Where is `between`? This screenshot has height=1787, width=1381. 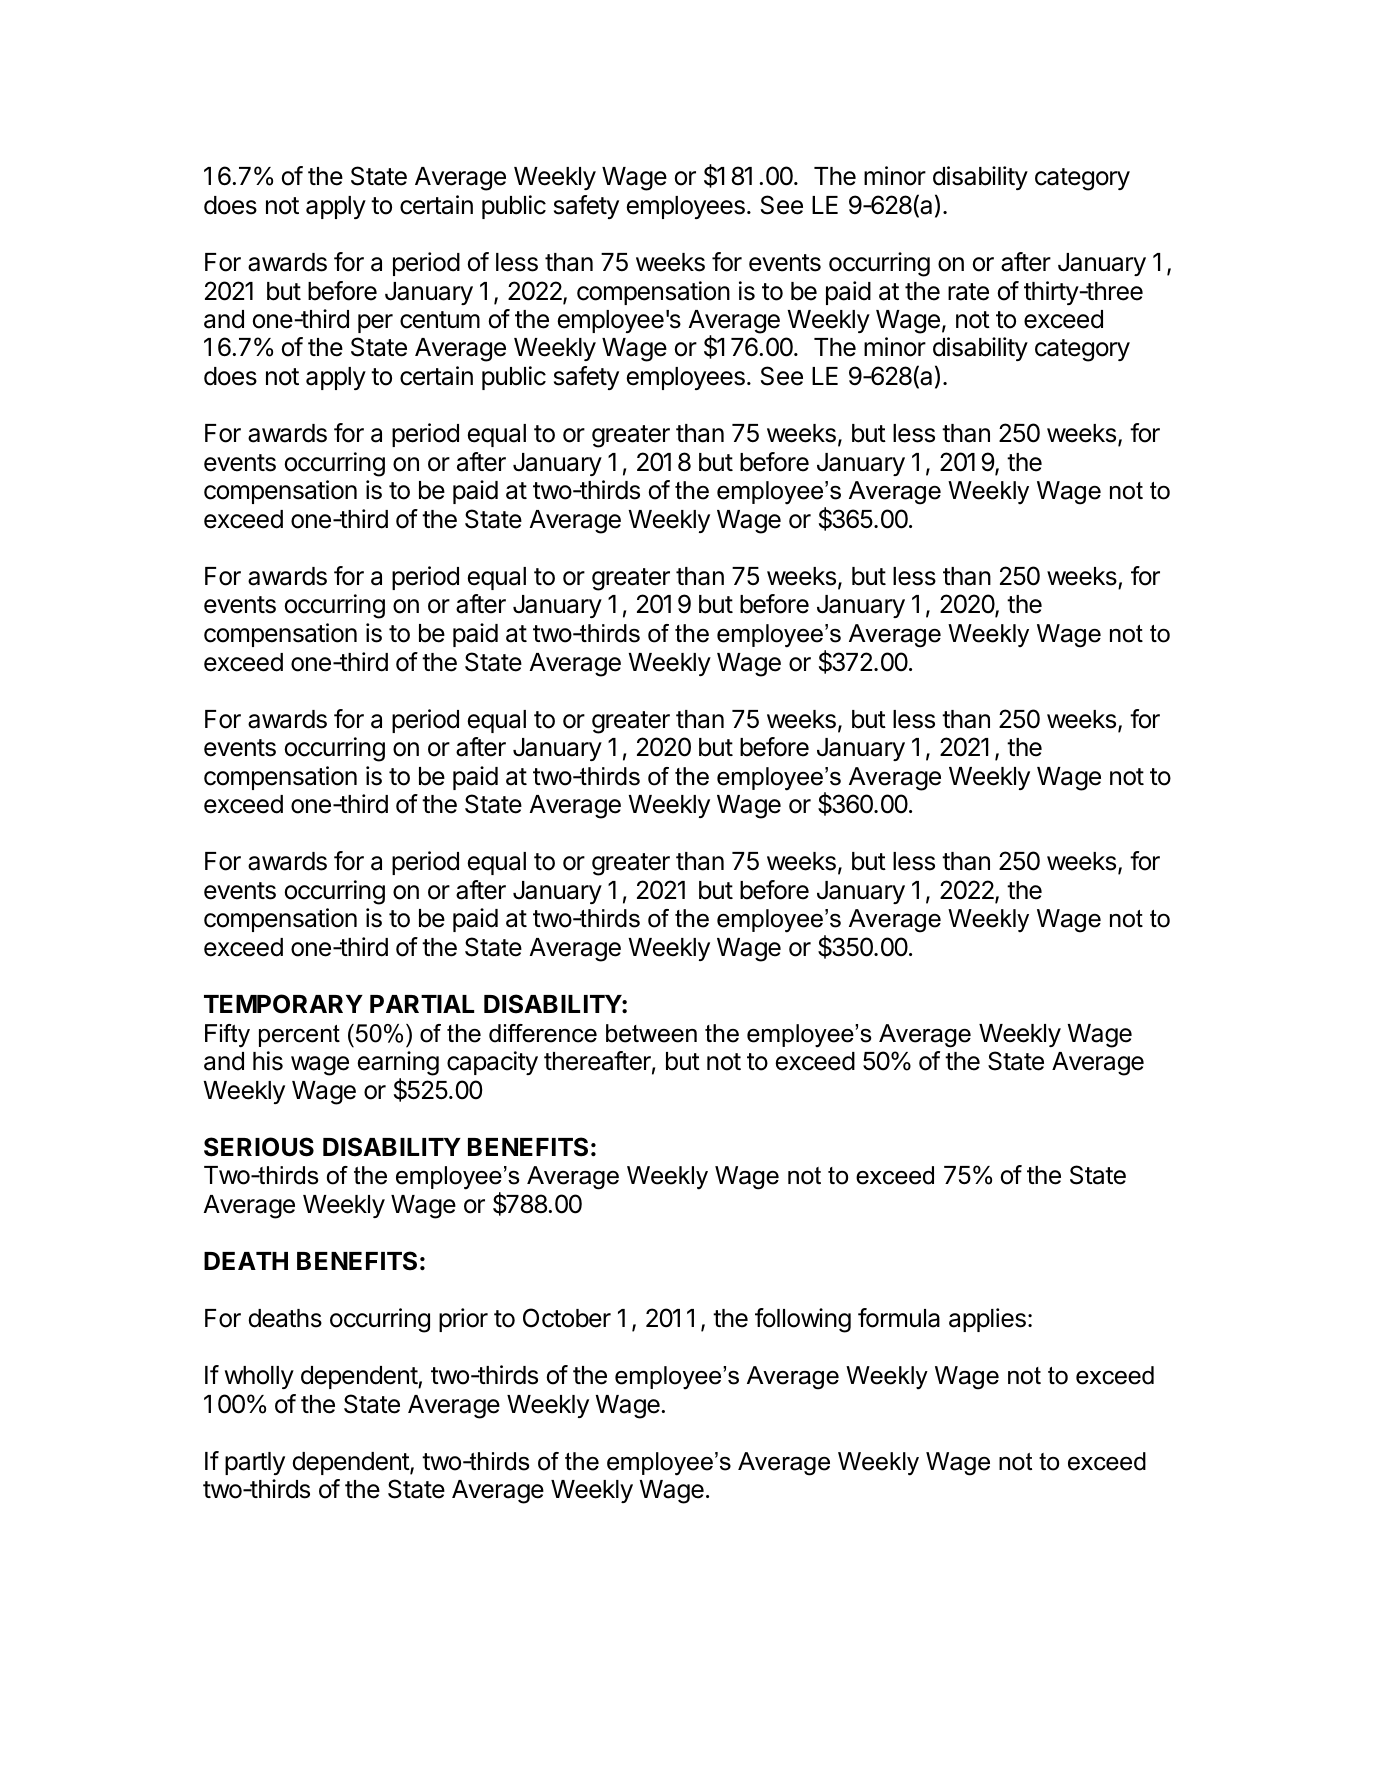 between is located at coordinates (651, 1033).
